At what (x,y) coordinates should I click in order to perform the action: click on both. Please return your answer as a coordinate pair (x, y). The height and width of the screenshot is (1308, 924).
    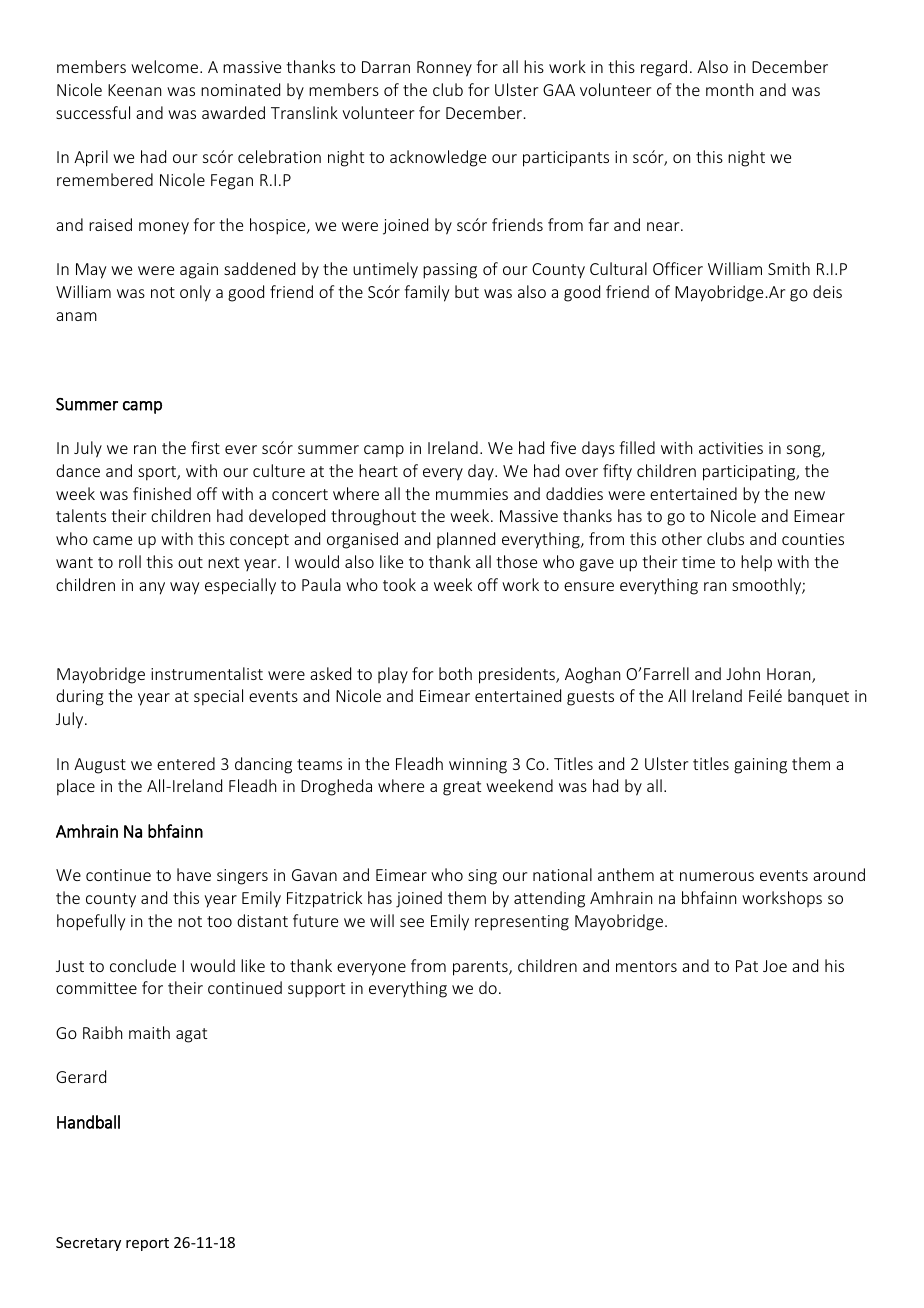
    Looking at the image, I should click on (455, 673).
